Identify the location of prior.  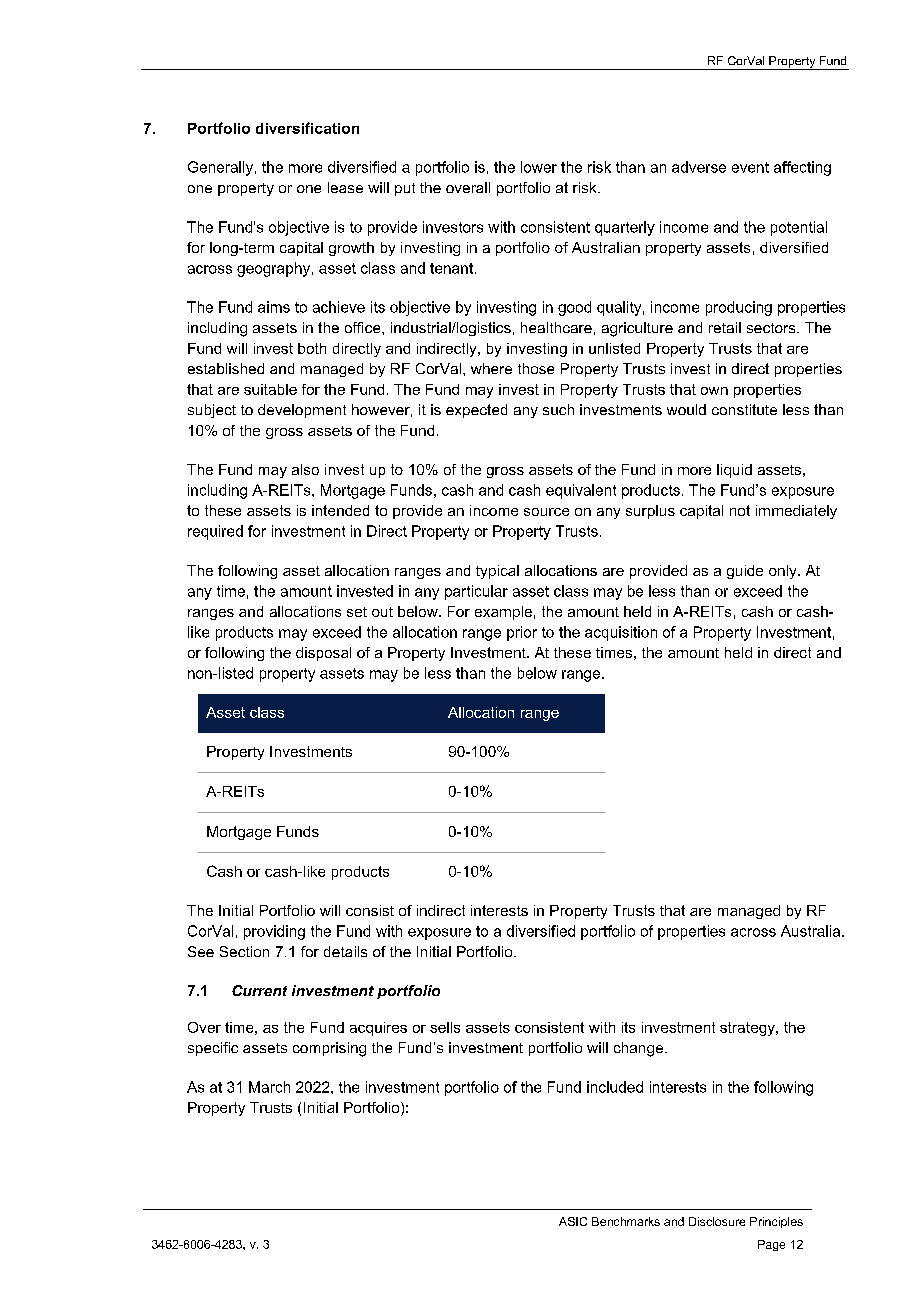
(522, 633).
